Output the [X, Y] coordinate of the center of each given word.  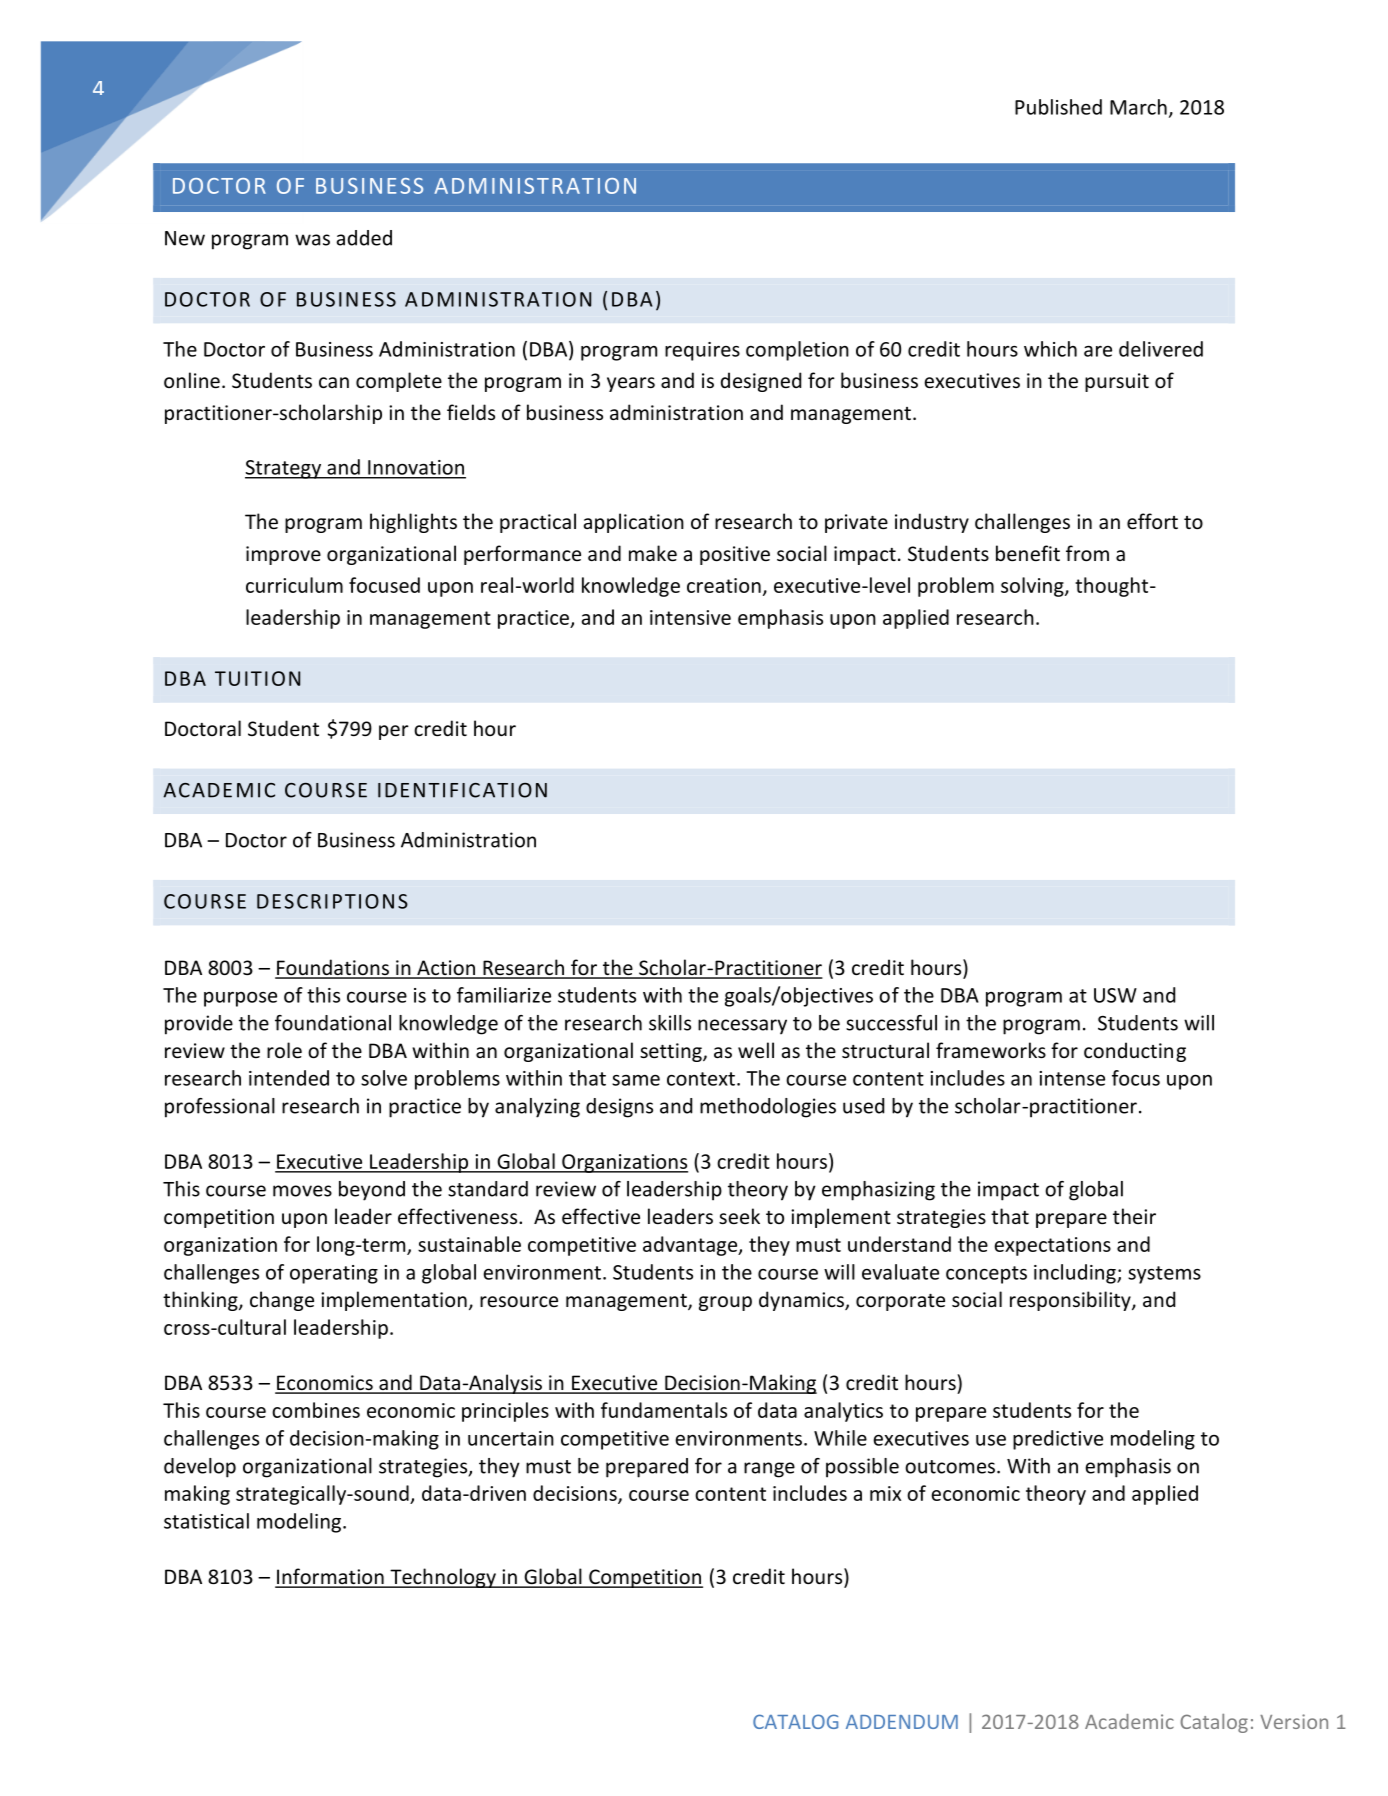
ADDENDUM [902, 1722]
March [1138, 107]
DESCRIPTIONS [332, 901]
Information [330, 1577]
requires [702, 351]
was [312, 240]
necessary [742, 1027]
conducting [1135, 1052]
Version [1294, 1721]
